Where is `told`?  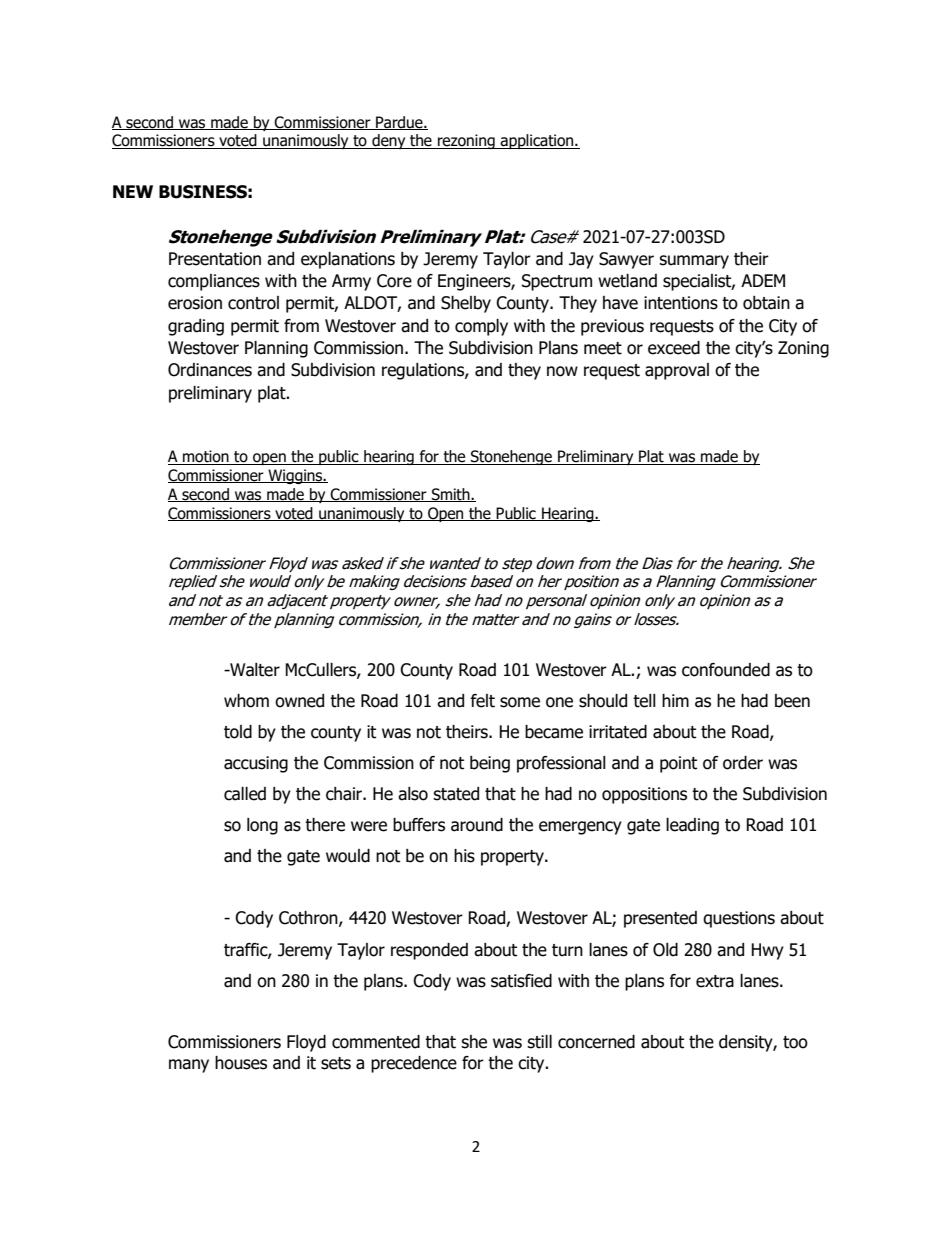 told is located at coordinates (238, 732).
